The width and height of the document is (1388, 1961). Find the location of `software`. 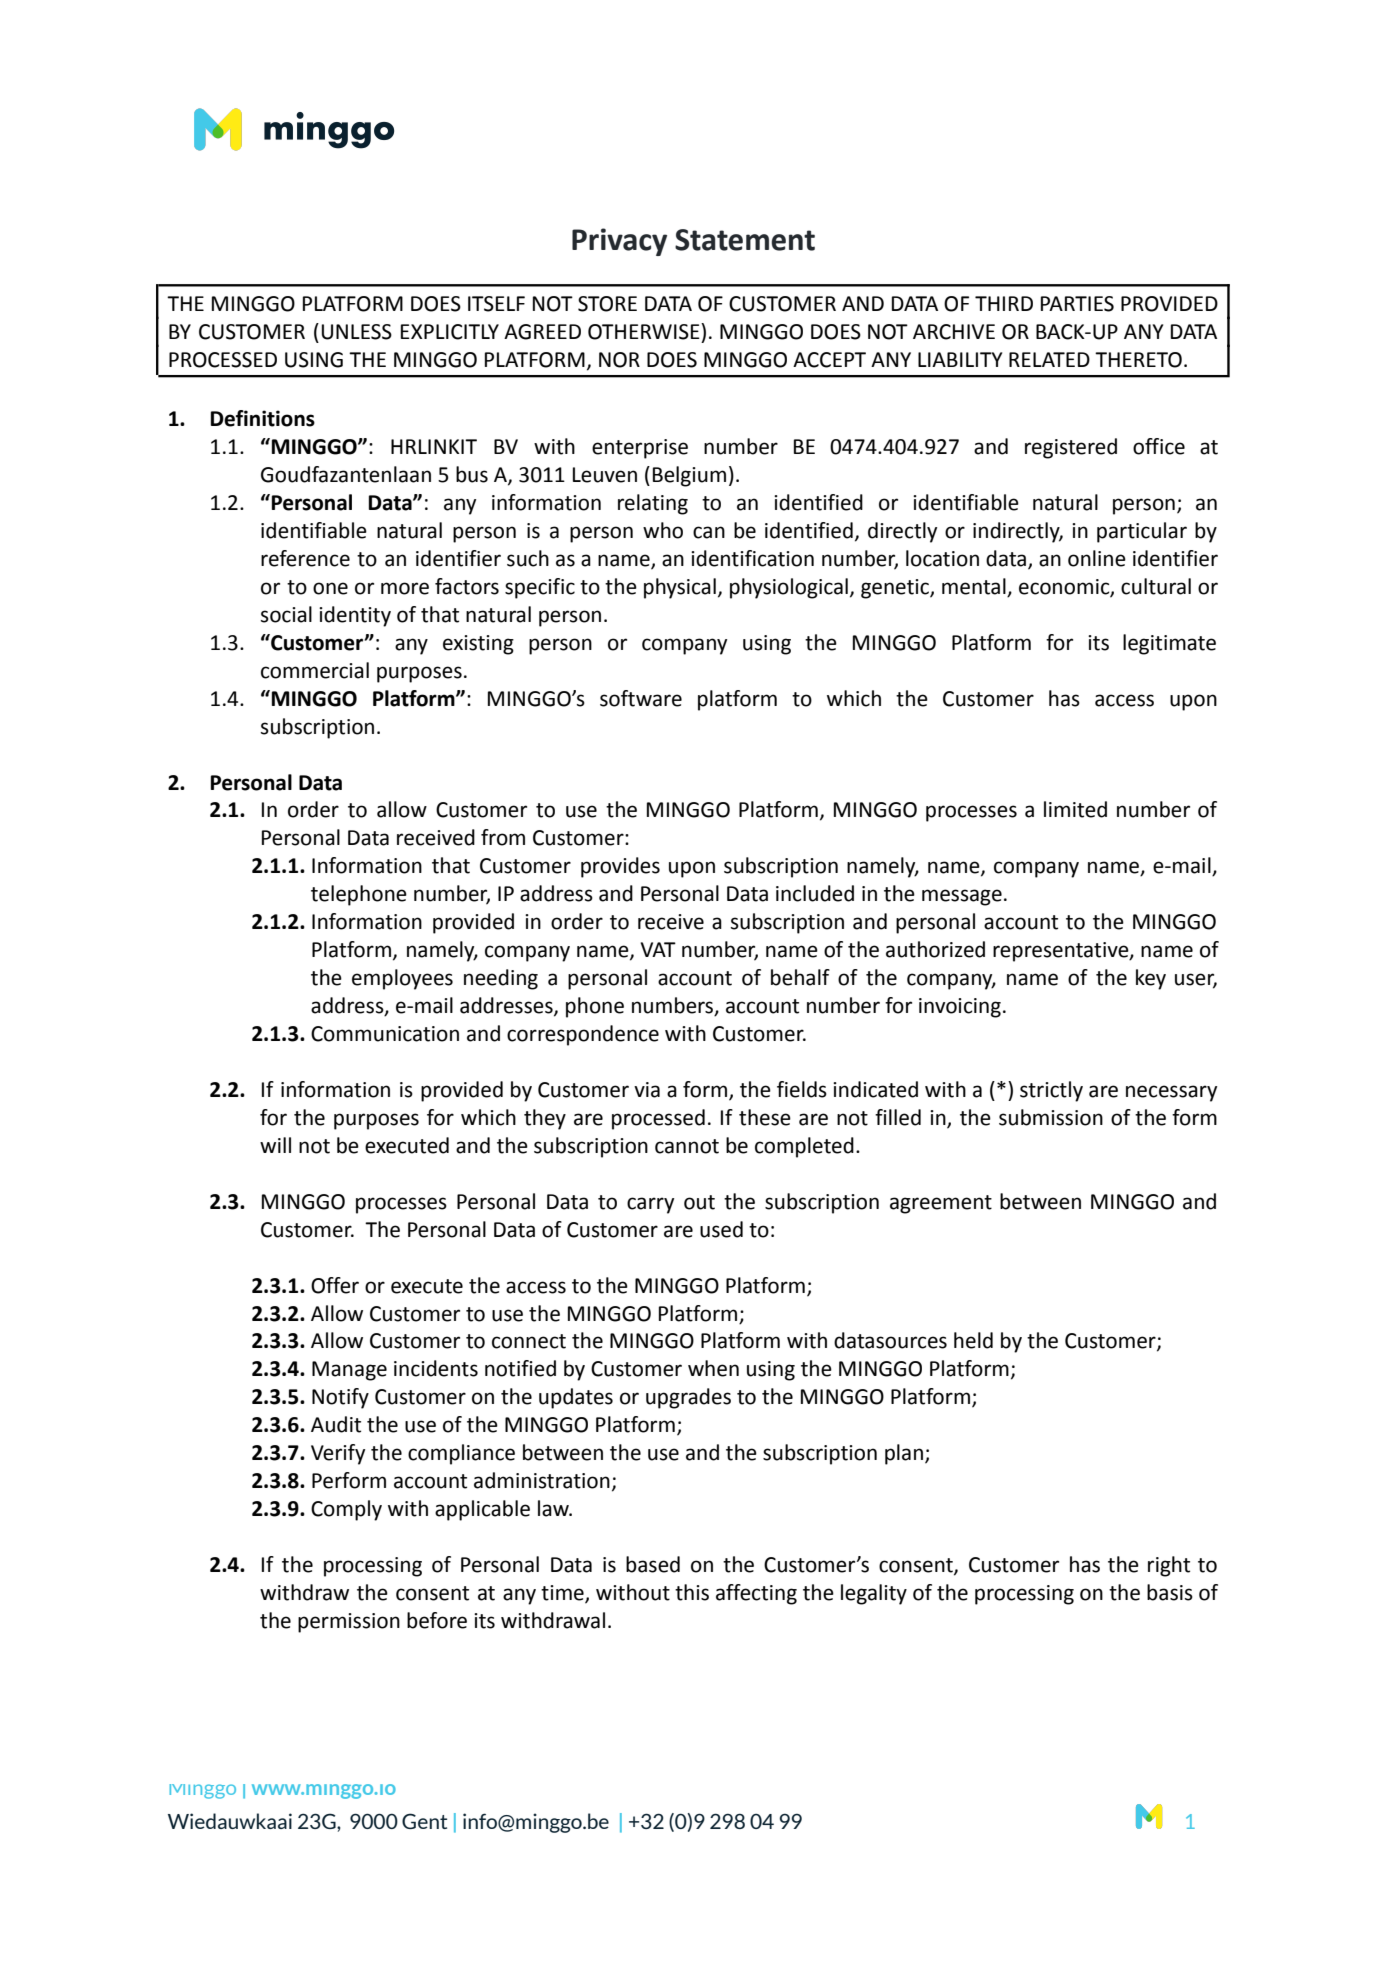

software is located at coordinates (641, 698).
